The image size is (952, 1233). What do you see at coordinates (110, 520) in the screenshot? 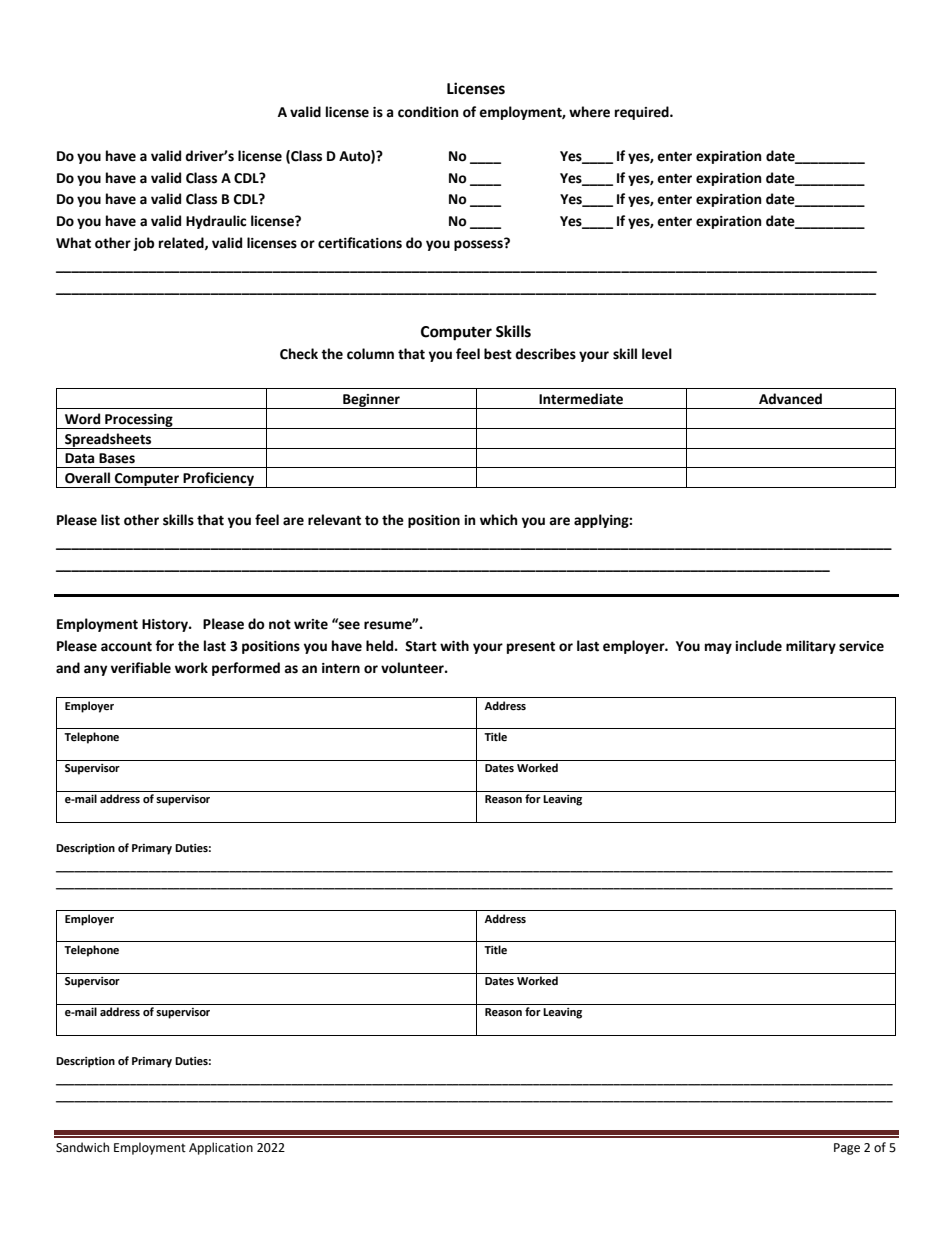
I see `list` at bounding box center [110, 520].
